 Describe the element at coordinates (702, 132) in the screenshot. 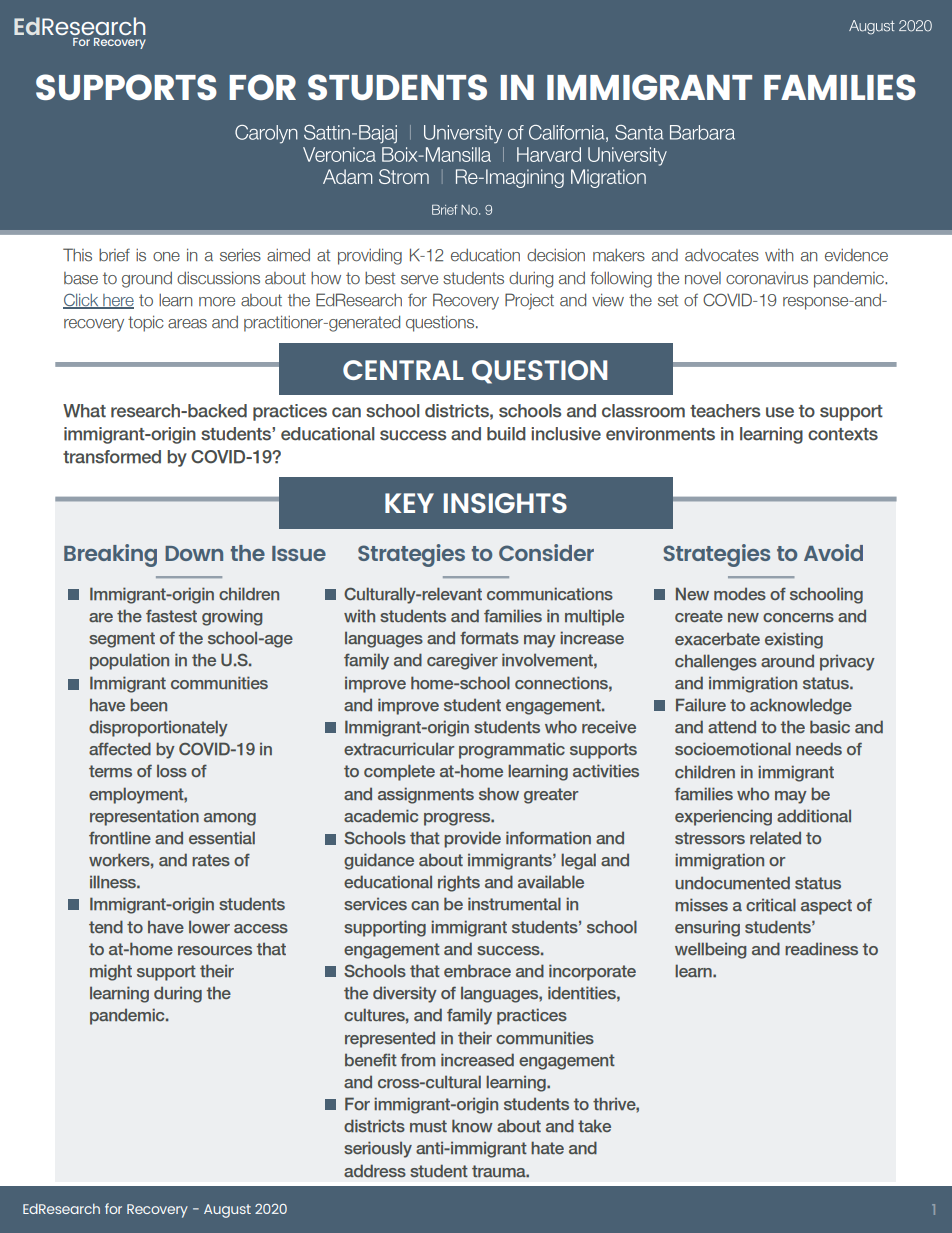

I see `Barbara` at that location.
